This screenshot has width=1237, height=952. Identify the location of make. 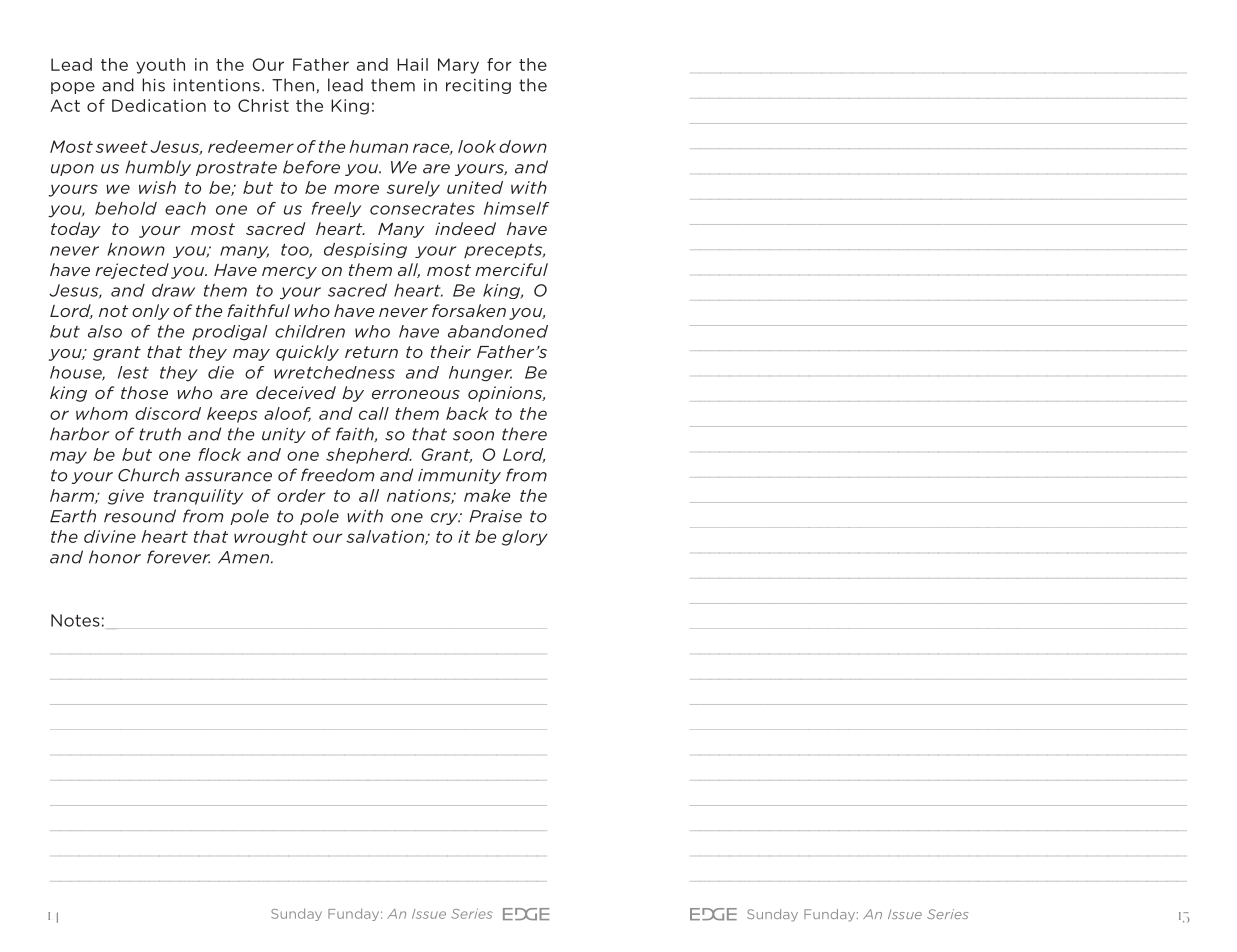
(487, 495).
